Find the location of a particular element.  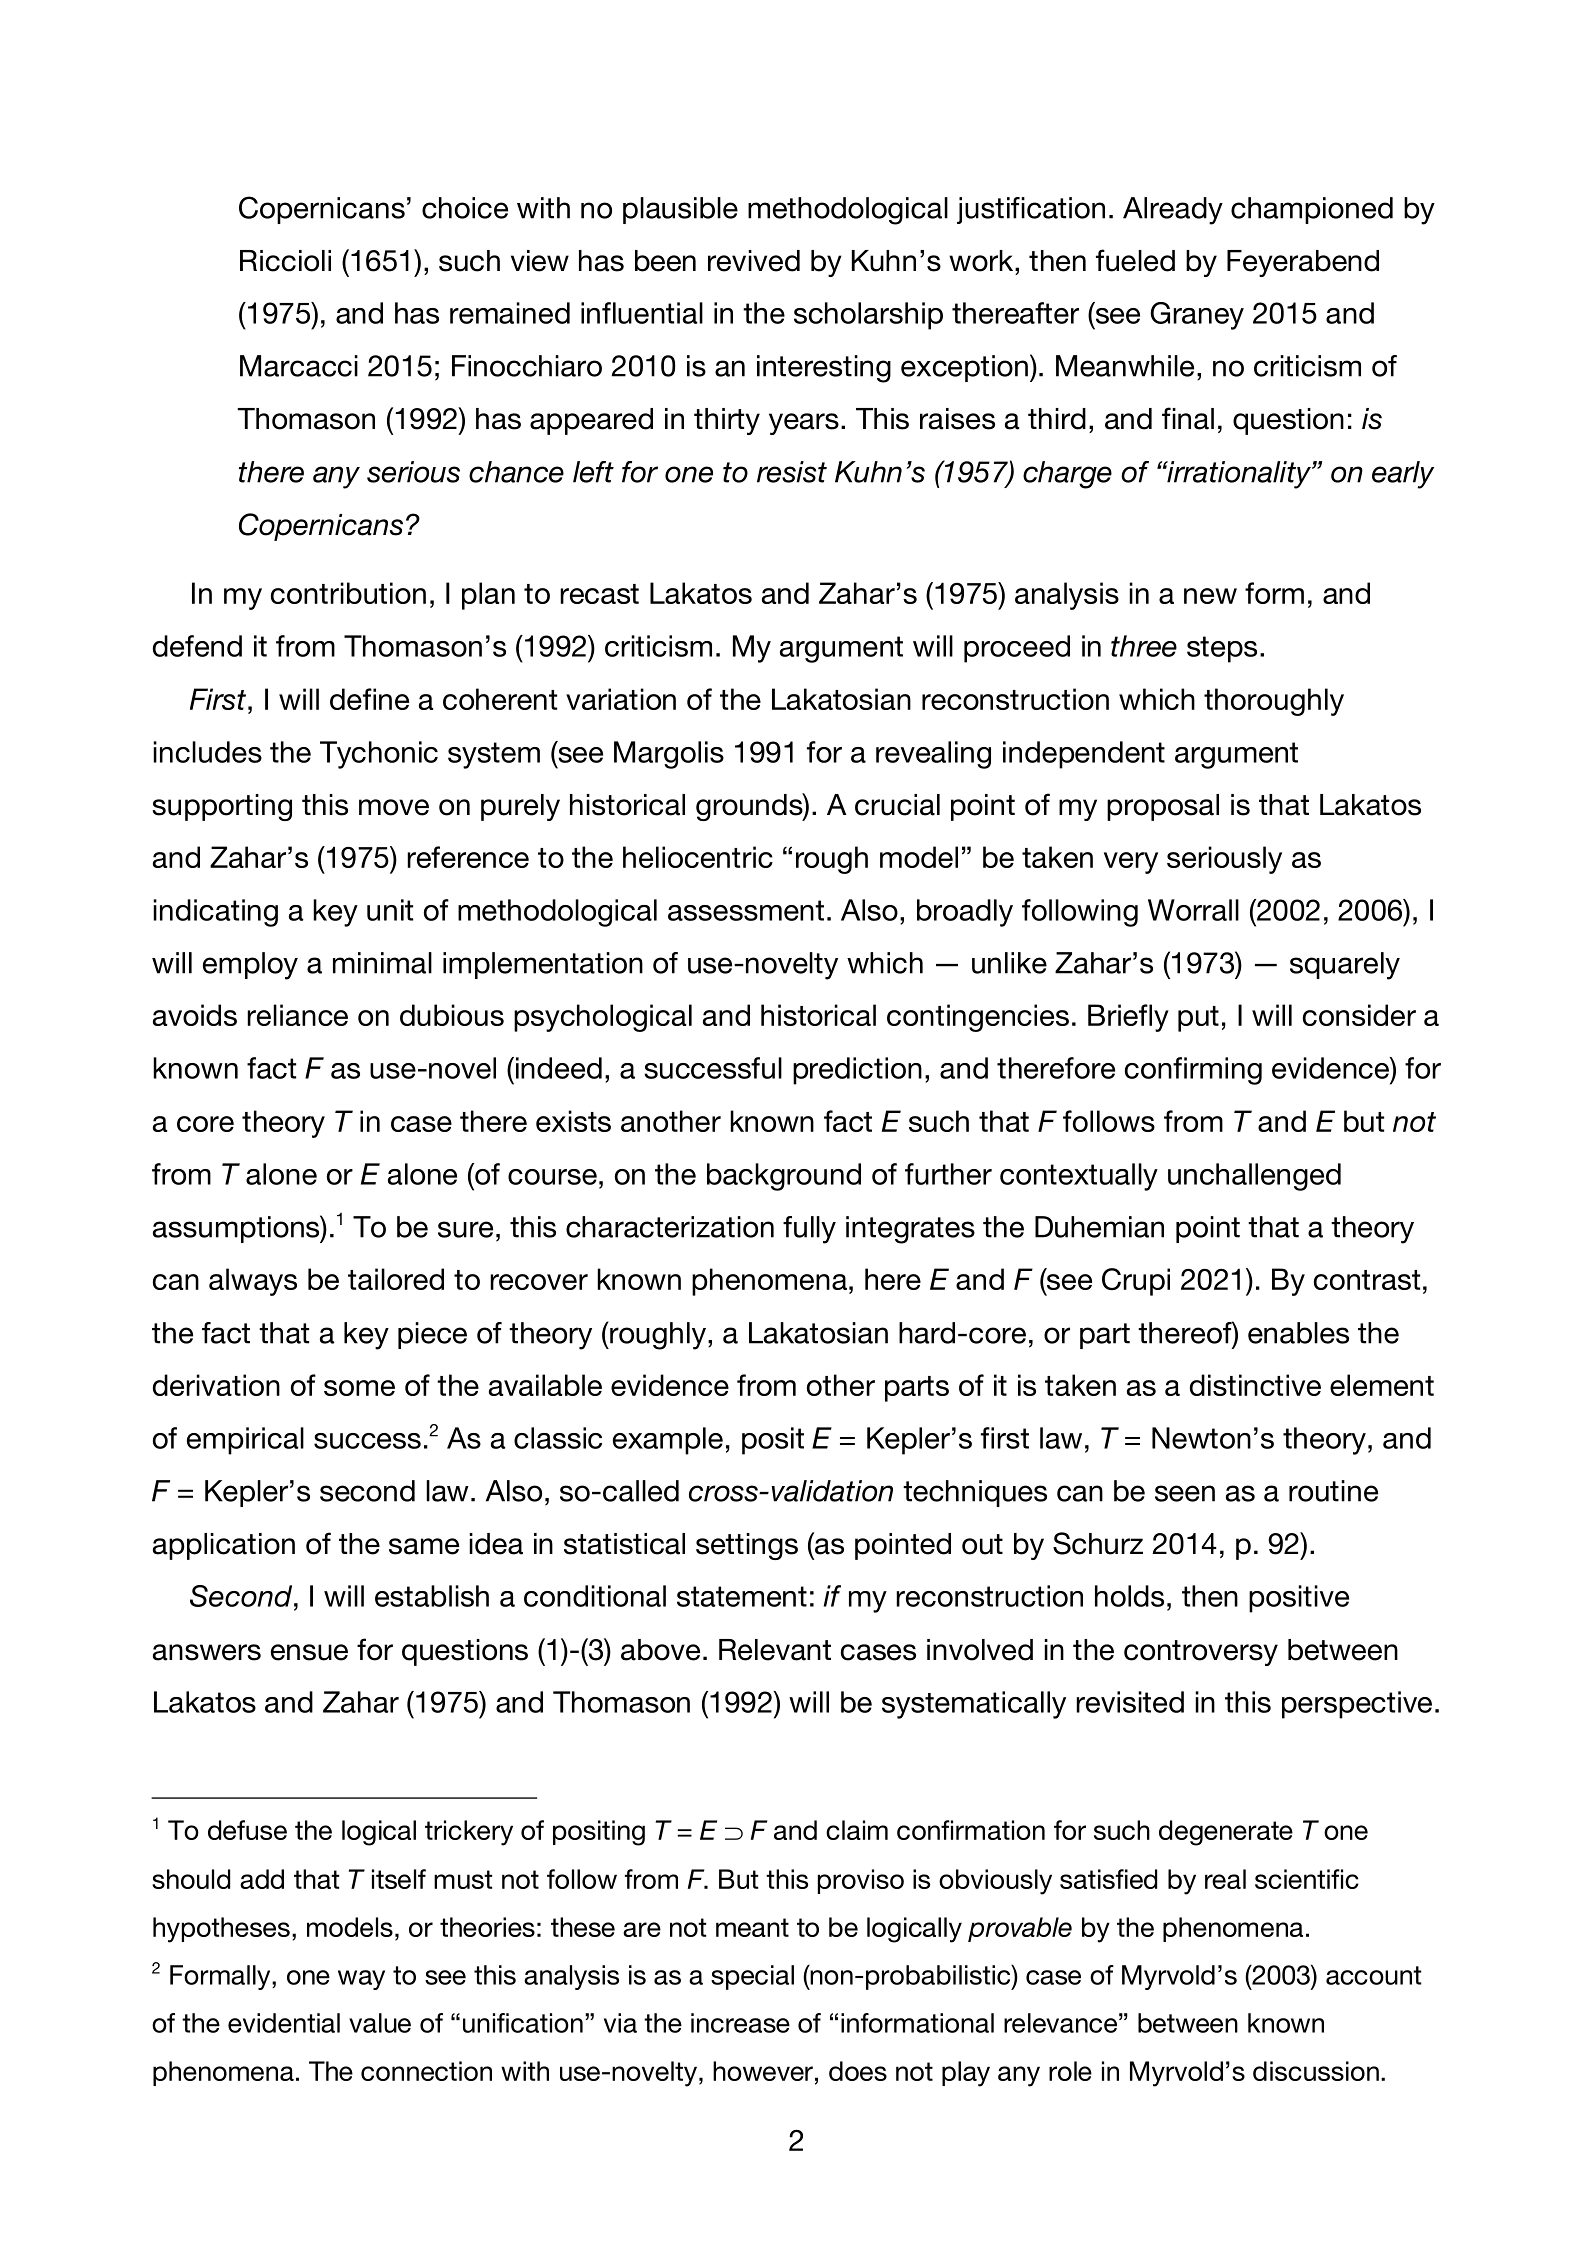

distinctive is located at coordinates (1255, 1385).
